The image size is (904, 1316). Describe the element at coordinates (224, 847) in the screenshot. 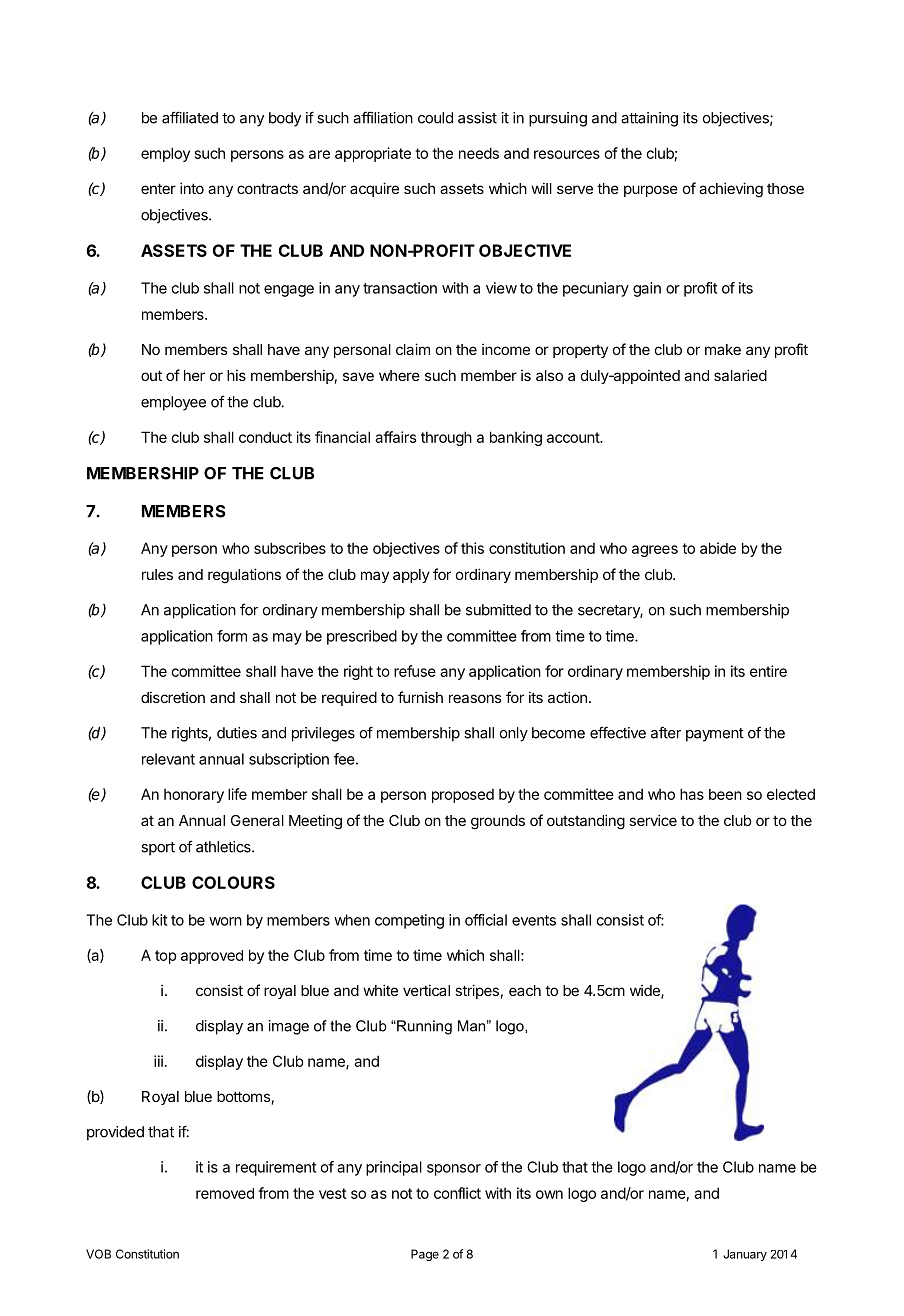

I see `athletics` at that location.
